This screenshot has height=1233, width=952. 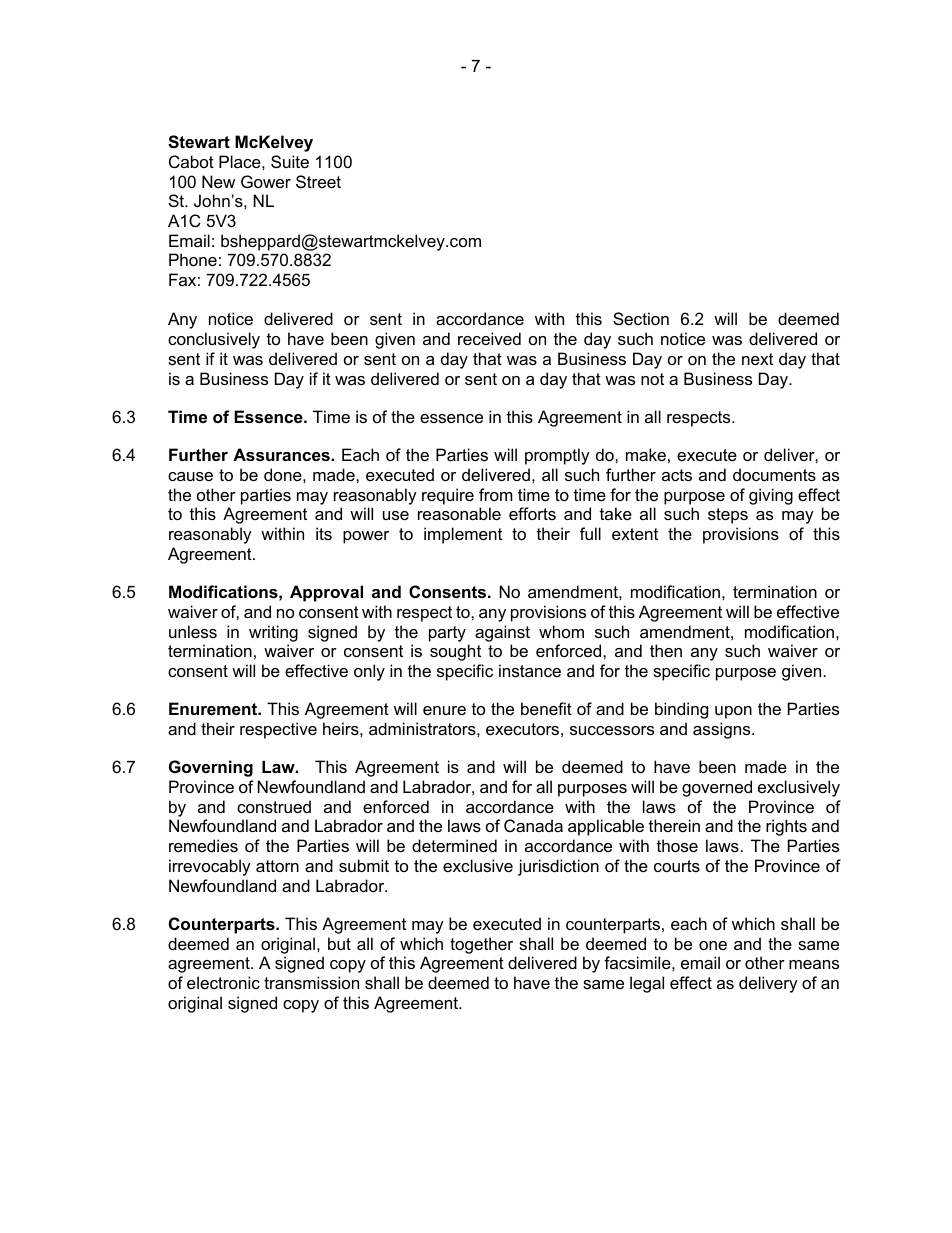 What do you see at coordinates (774, 474) in the screenshot?
I see `documents` at bounding box center [774, 474].
